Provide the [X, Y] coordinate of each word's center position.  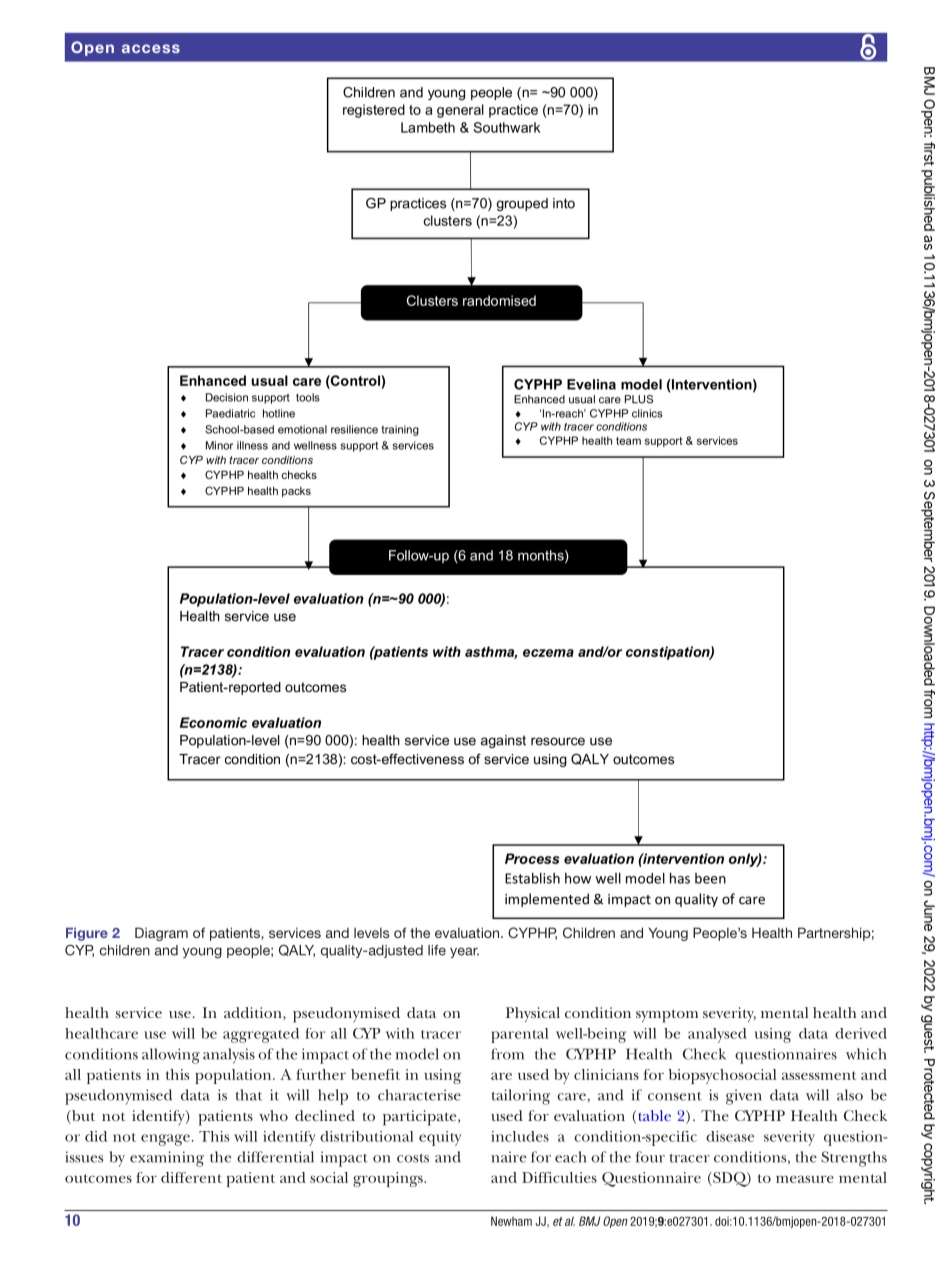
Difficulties [559, 1177]
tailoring [520, 1097]
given [744, 1097]
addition [254, 1012]
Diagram [161, 934]
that [249, 1095]
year [464, 952]
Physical [533, 1014]
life [437, 950]
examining [167, 1159]
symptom [667, 1016]
